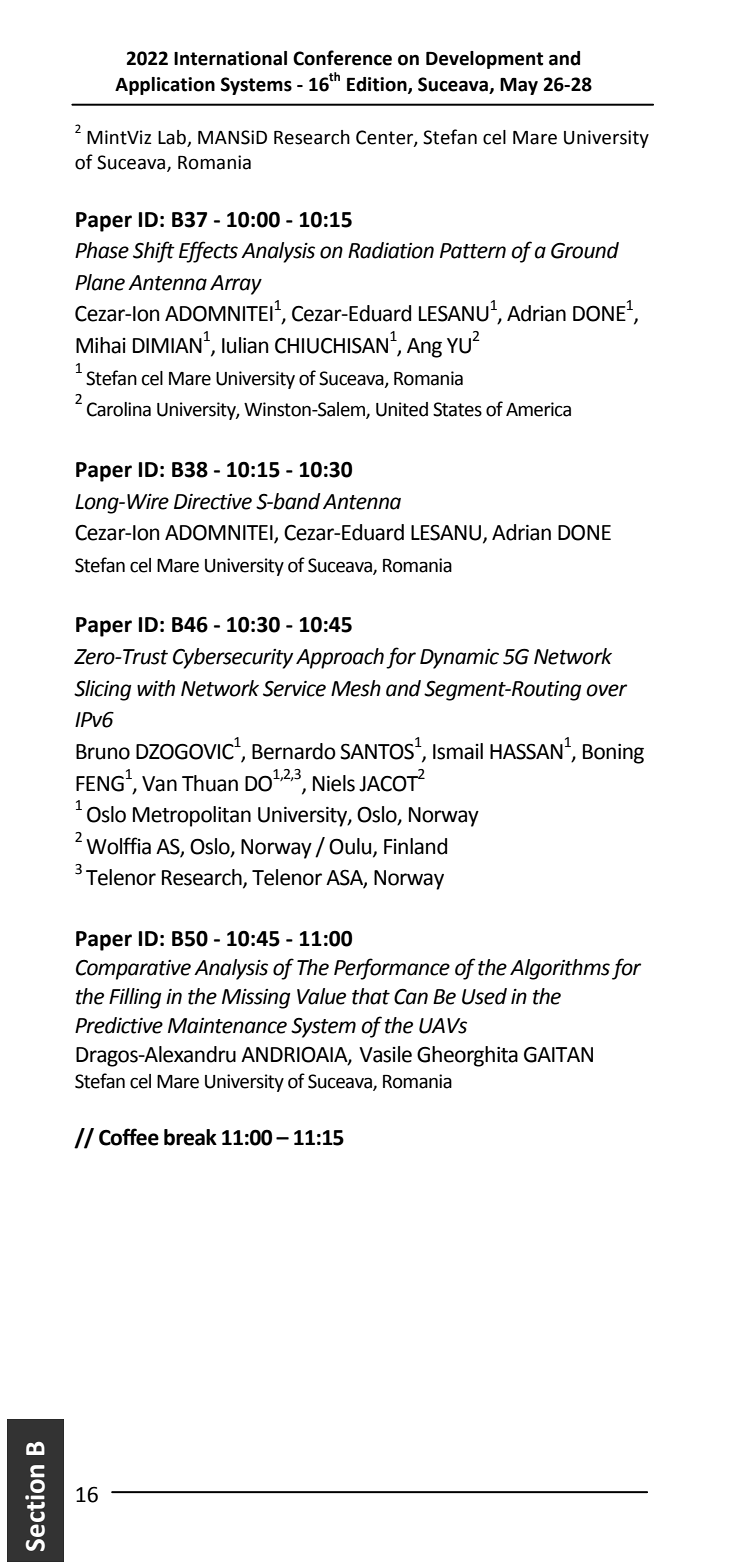 This screenshot has width=745, height=1568. Describe the element at coordinates (613, 754) in the screenshot. I see `Boning` at that location.
